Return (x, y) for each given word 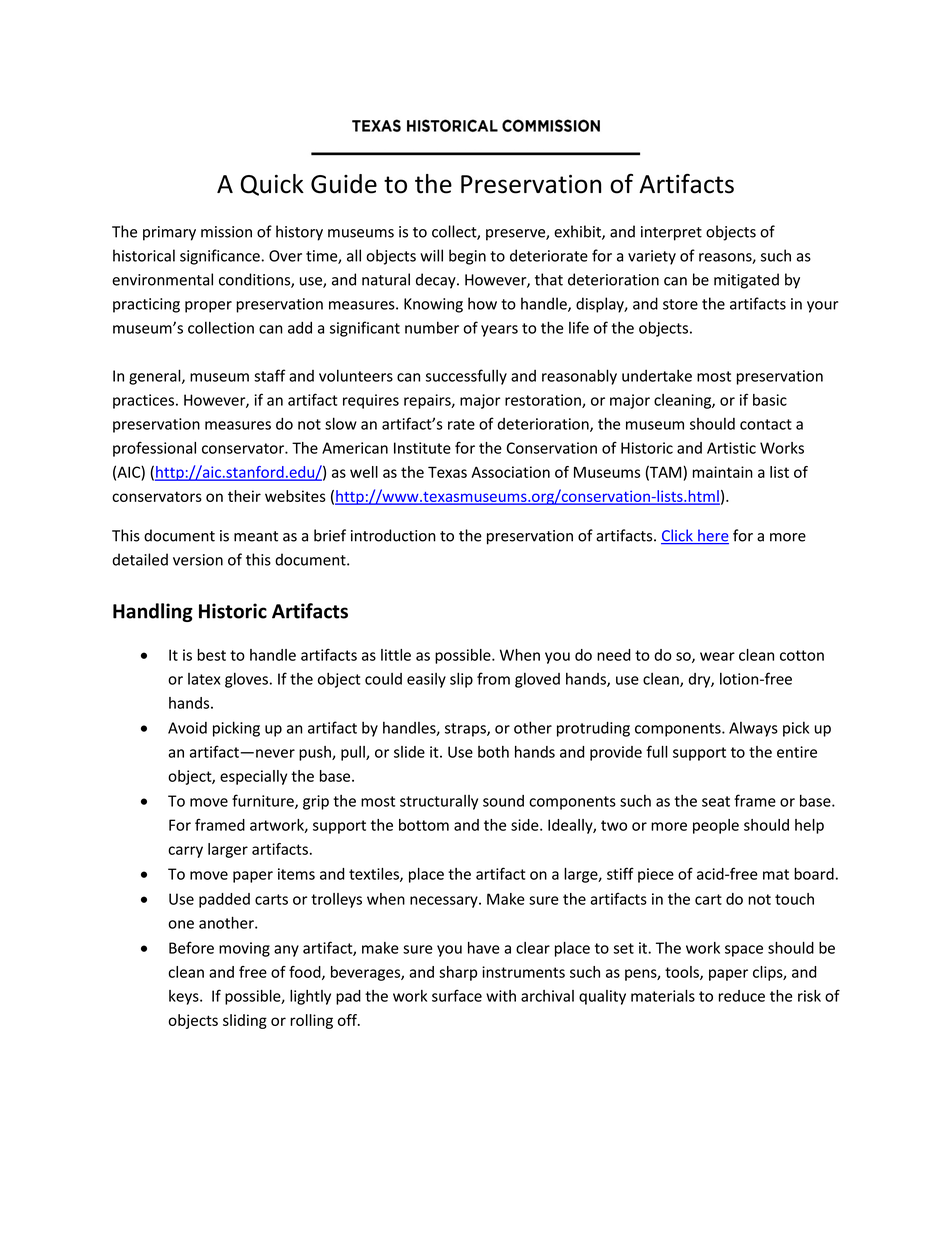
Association (510, 472)
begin (467, 257)
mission (226, 232)
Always (753, 729)
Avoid (187, 728)
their (244, 496)
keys (185, 997)
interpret (671, 233)
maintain (723, 472)
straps (466, 730)
